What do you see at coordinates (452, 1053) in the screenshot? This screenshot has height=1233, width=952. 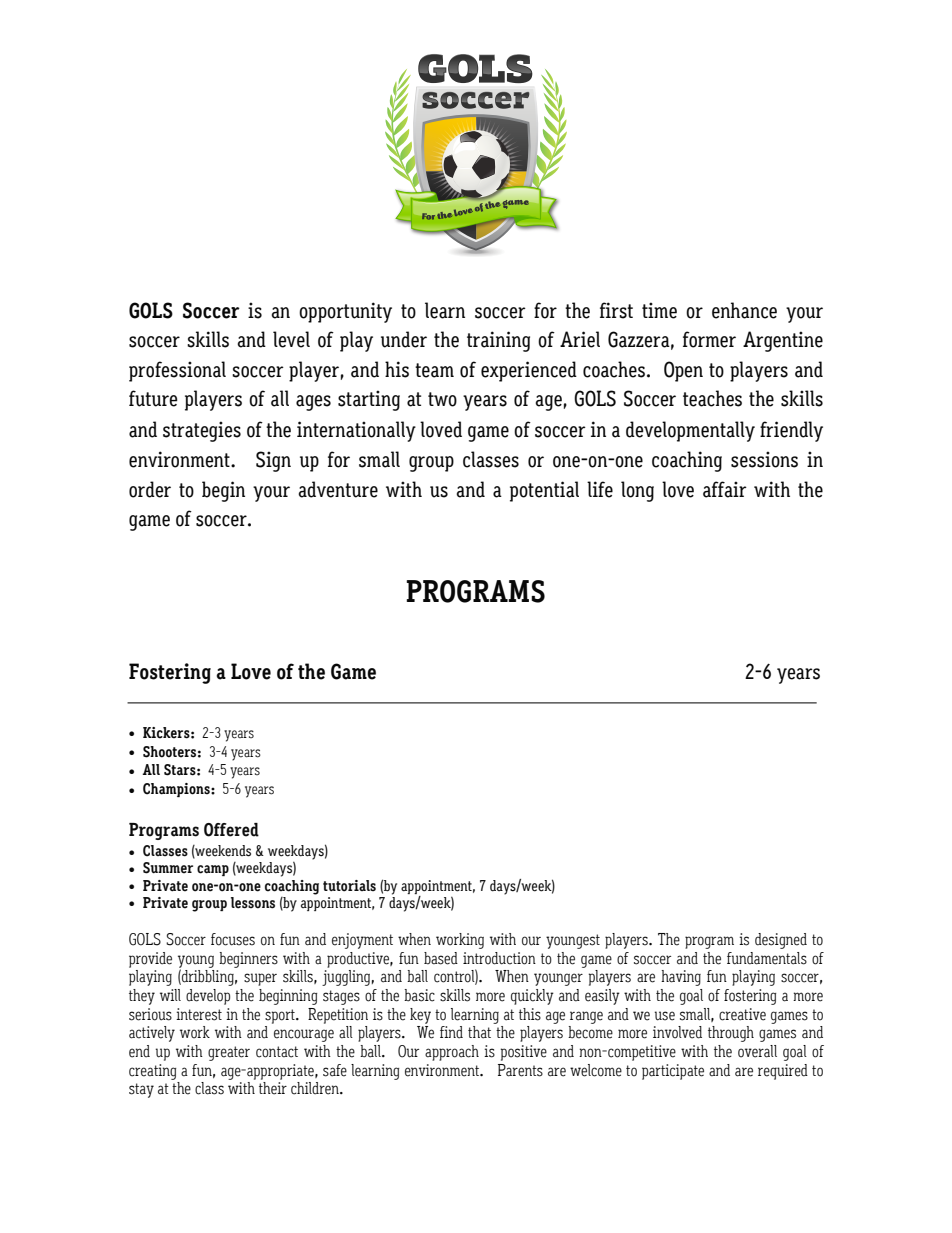 I see `approach` at bounding box center [452, 1053].
